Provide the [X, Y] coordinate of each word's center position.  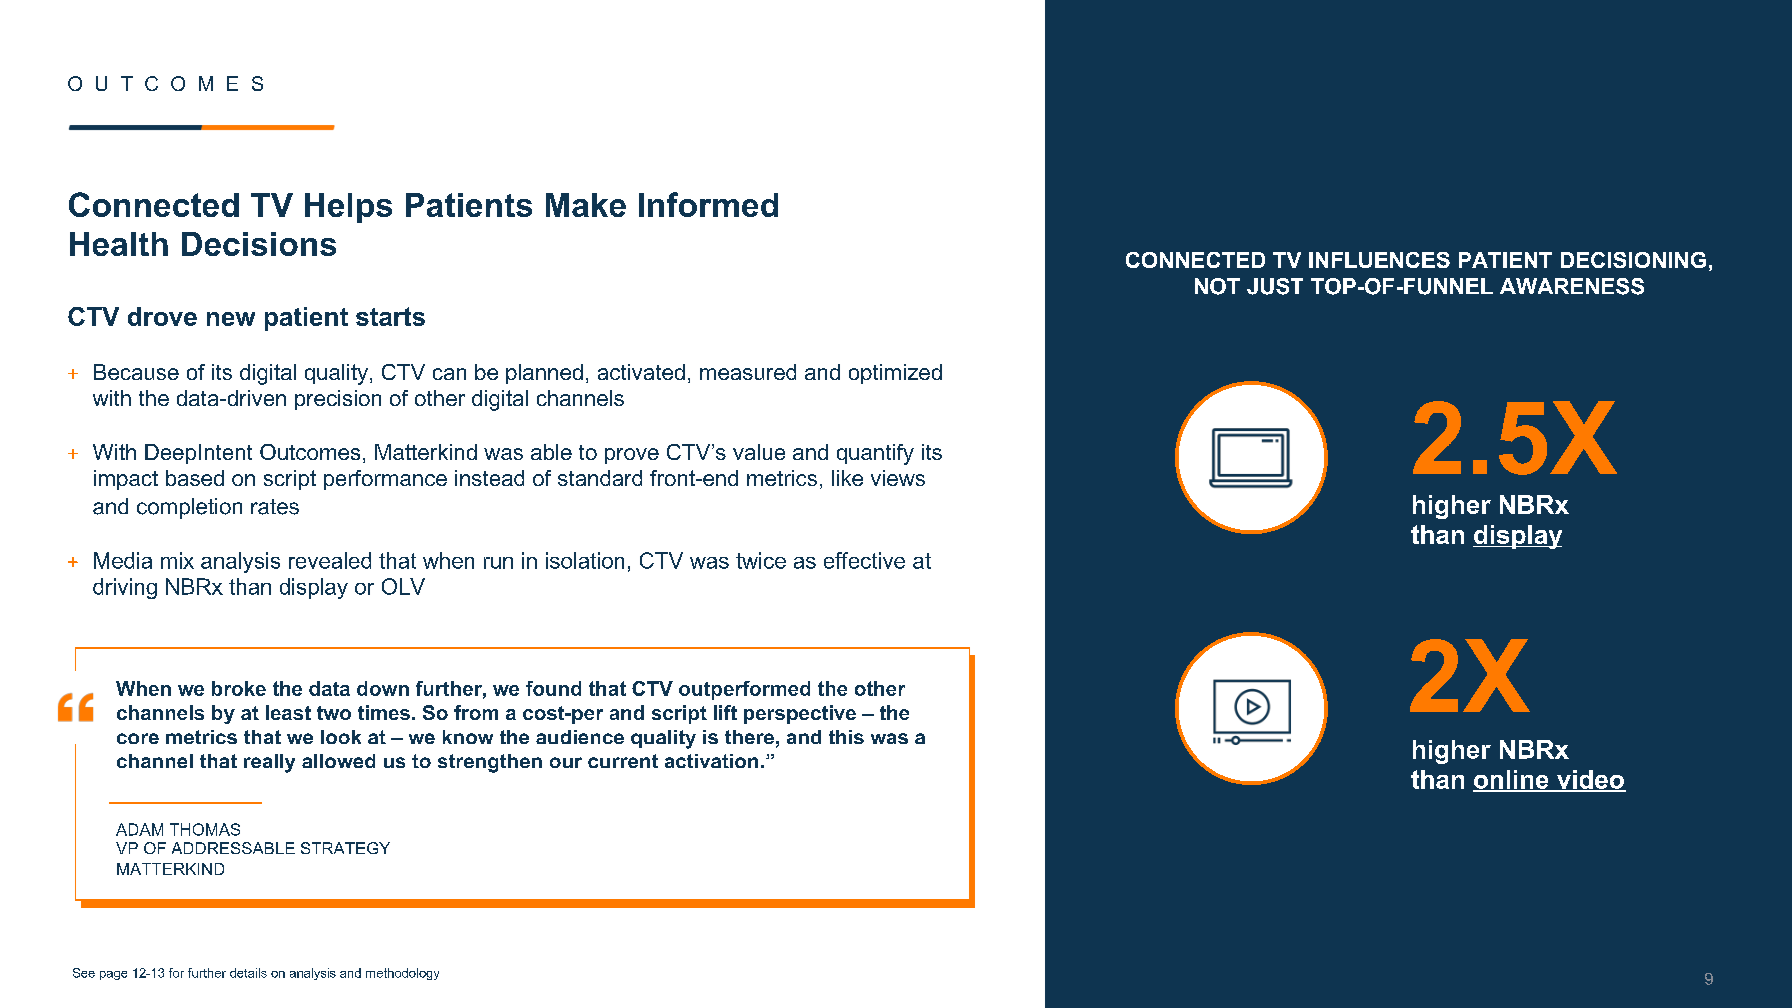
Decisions [259, 244]
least [288, 712]
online [1512, 780]
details [248, 973]
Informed [708, 204]
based [195, 478]
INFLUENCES [1379, 260]
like [847, 478]
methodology [402, 974]
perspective [800, 714]
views [898, 478]
